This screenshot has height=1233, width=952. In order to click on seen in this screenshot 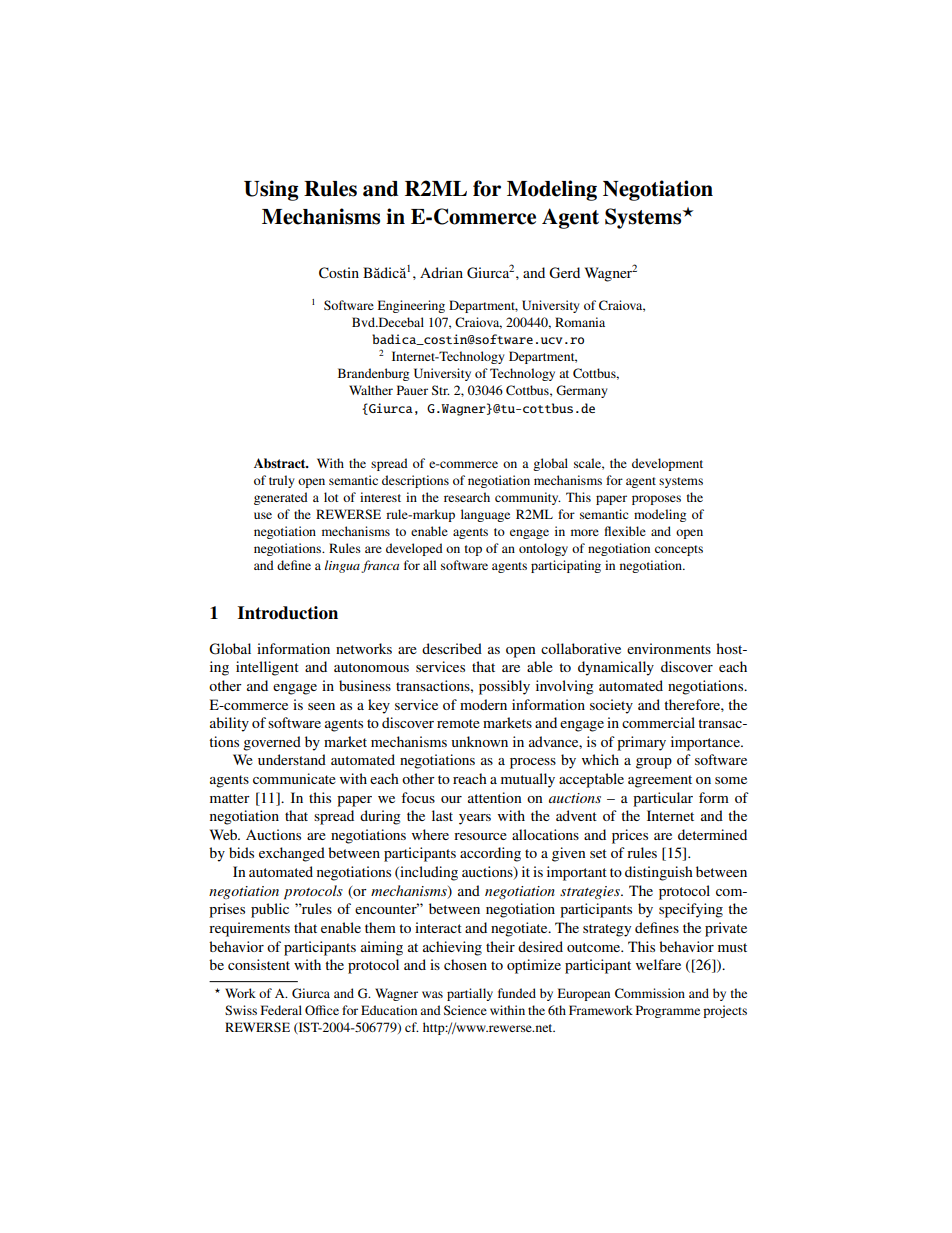, I will do `click(321, 706)`.
